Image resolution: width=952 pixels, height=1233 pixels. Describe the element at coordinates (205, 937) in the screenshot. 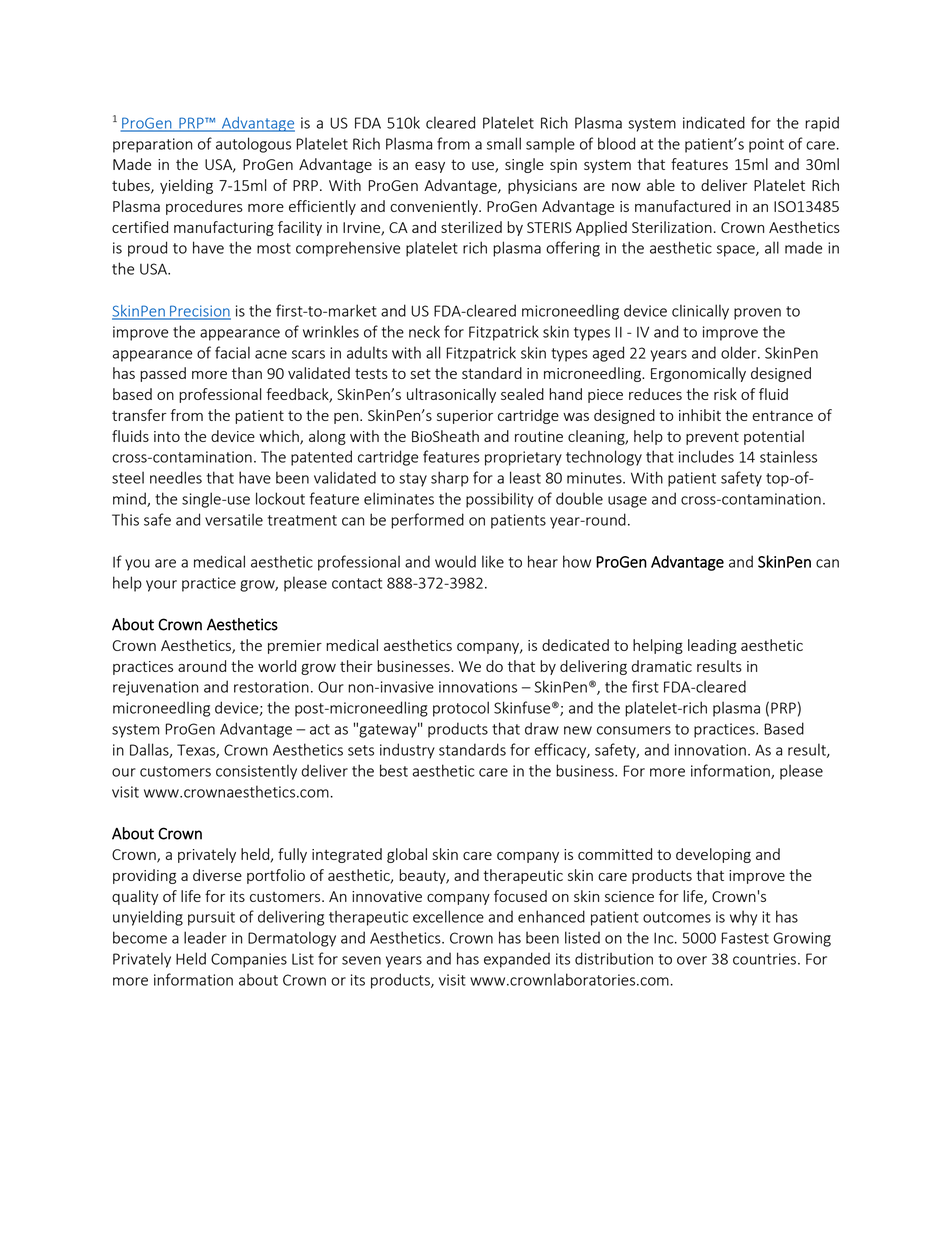

I see `leader` at that location.
